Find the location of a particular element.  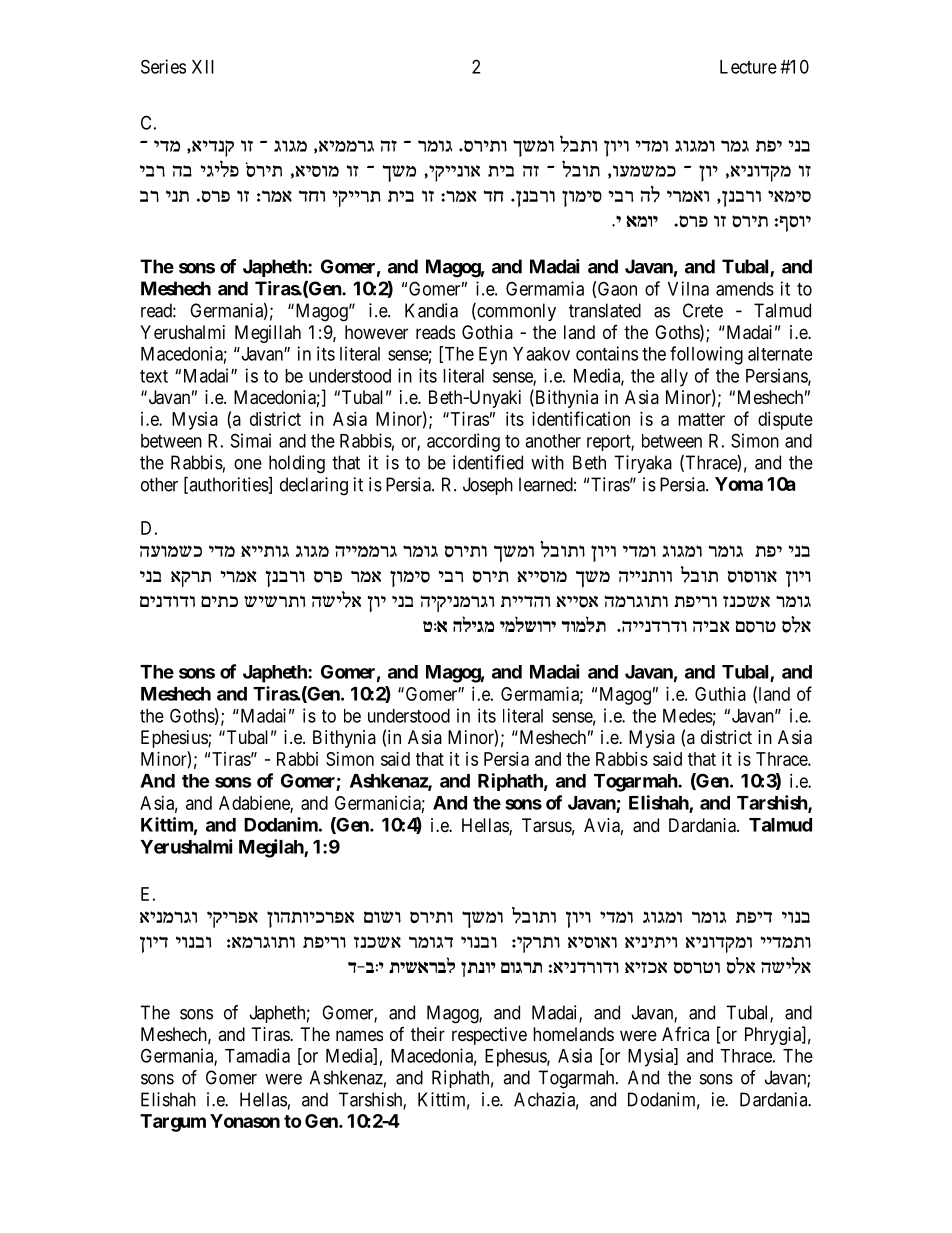

XII is located at coordinates (203, 67).
